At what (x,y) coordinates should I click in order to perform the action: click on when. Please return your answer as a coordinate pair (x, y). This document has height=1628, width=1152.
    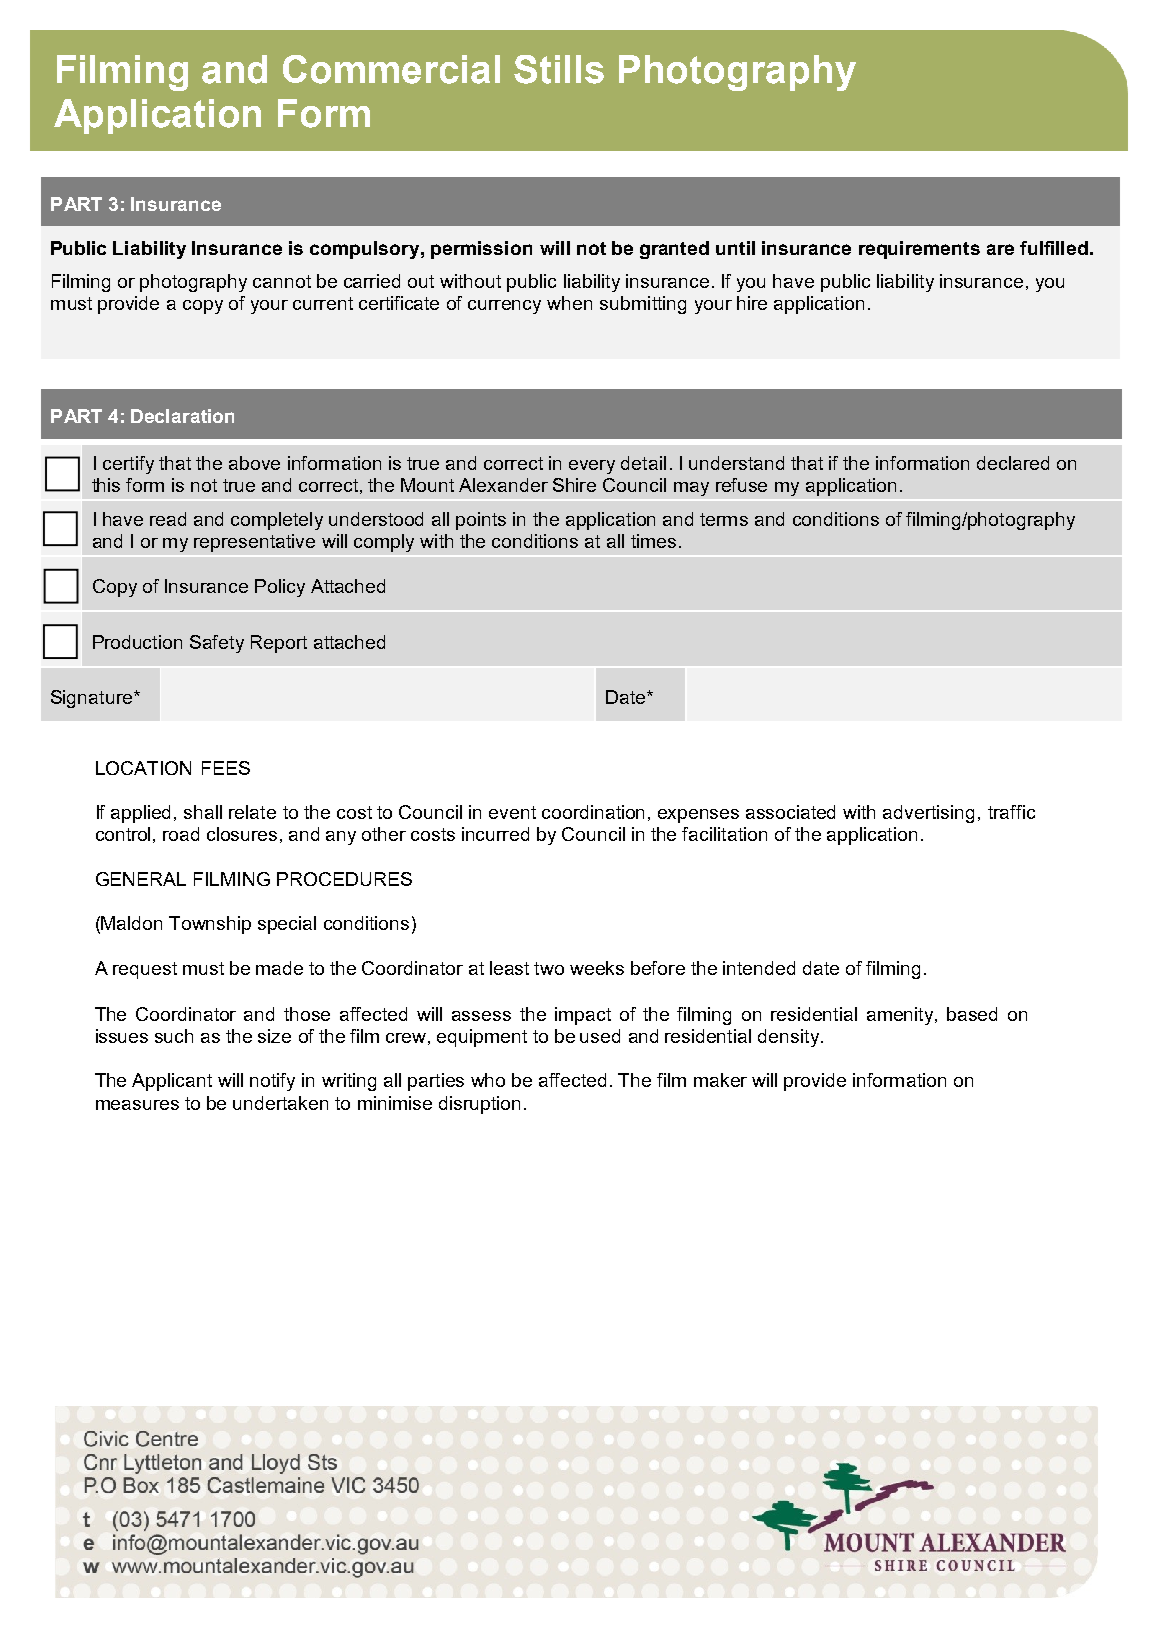
    Looking at the image, I should click on (569, 303).
